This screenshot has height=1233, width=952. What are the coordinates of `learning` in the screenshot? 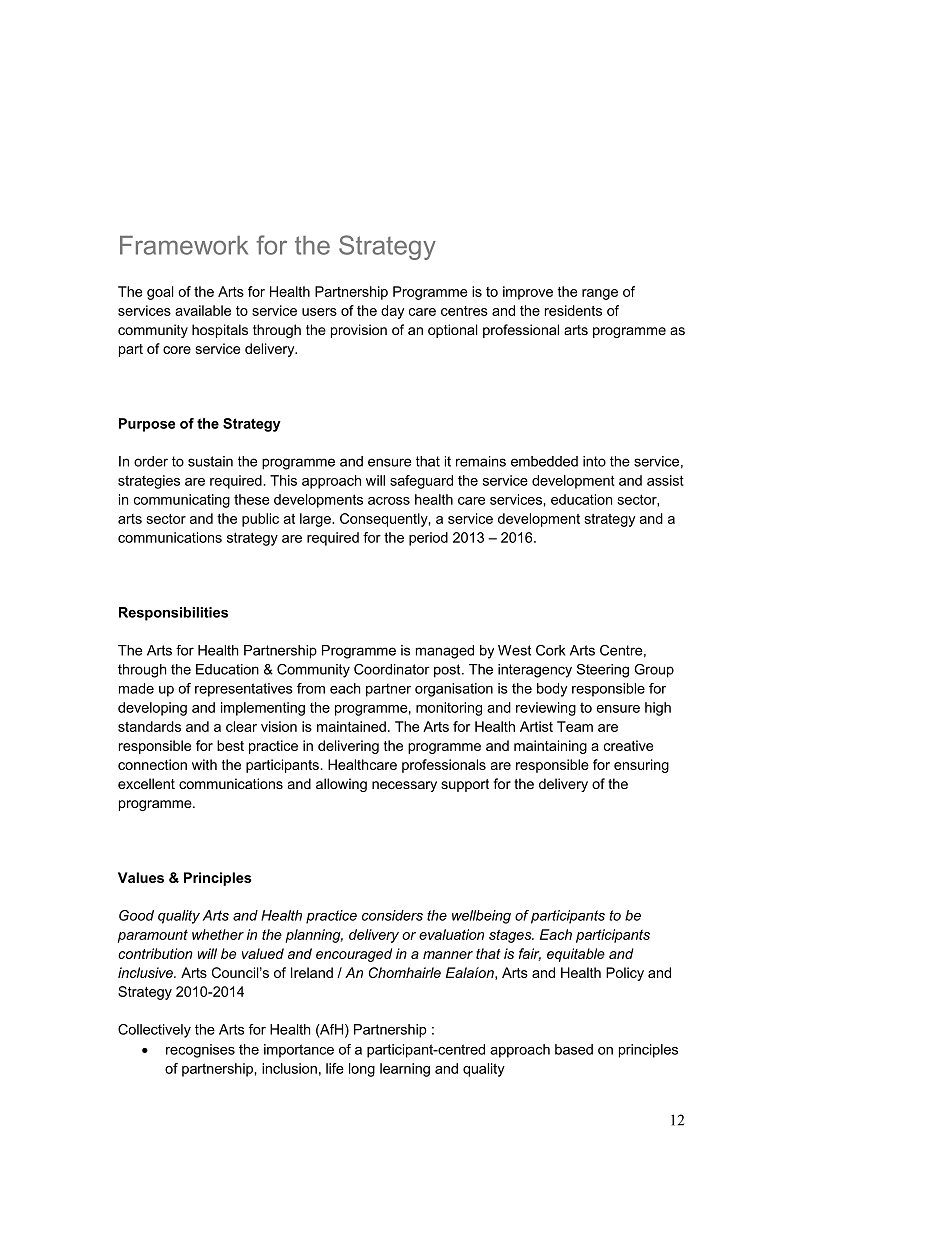 It's located at (405, 1070).
